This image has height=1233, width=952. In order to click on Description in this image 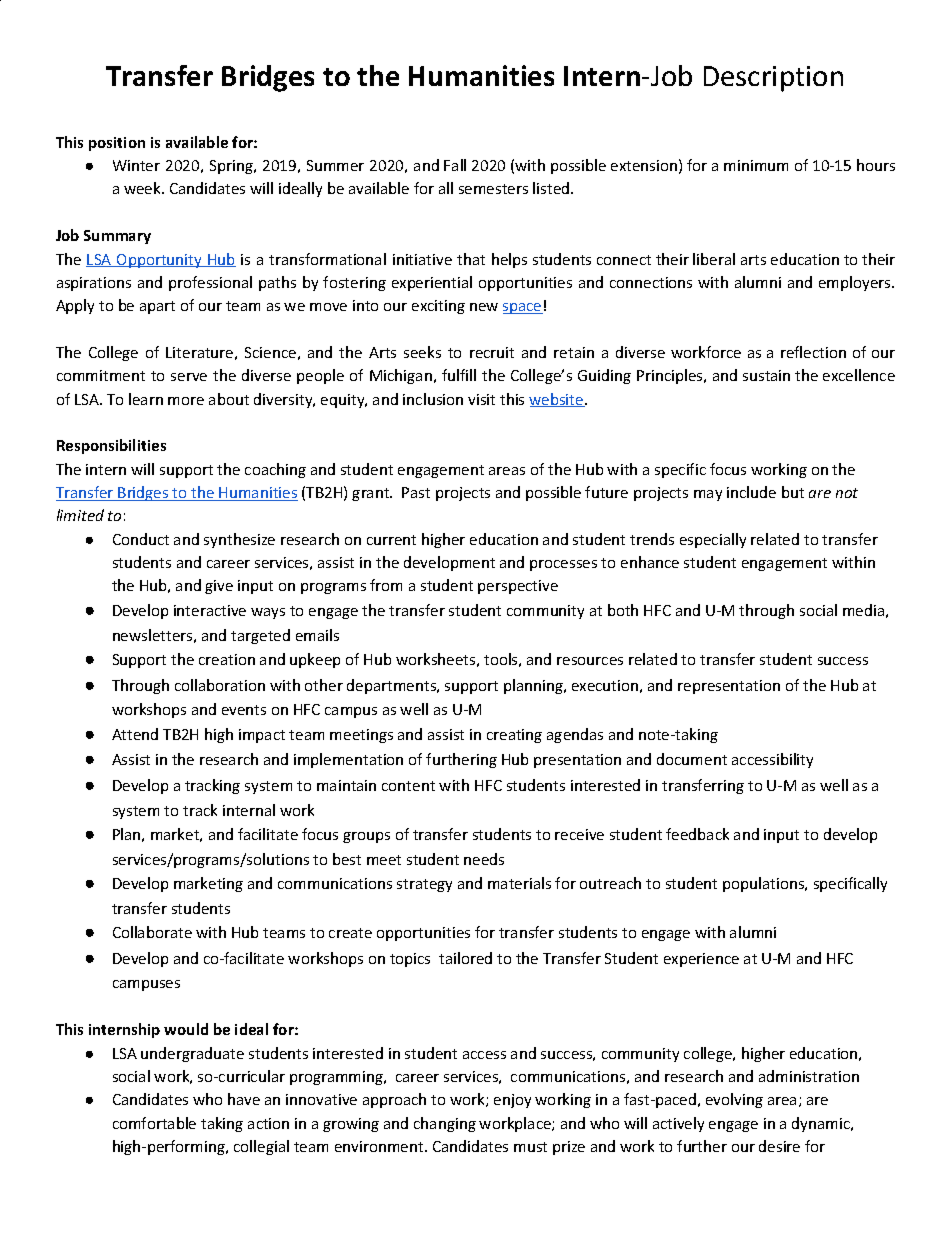, I will do `click(773, 79)`.
